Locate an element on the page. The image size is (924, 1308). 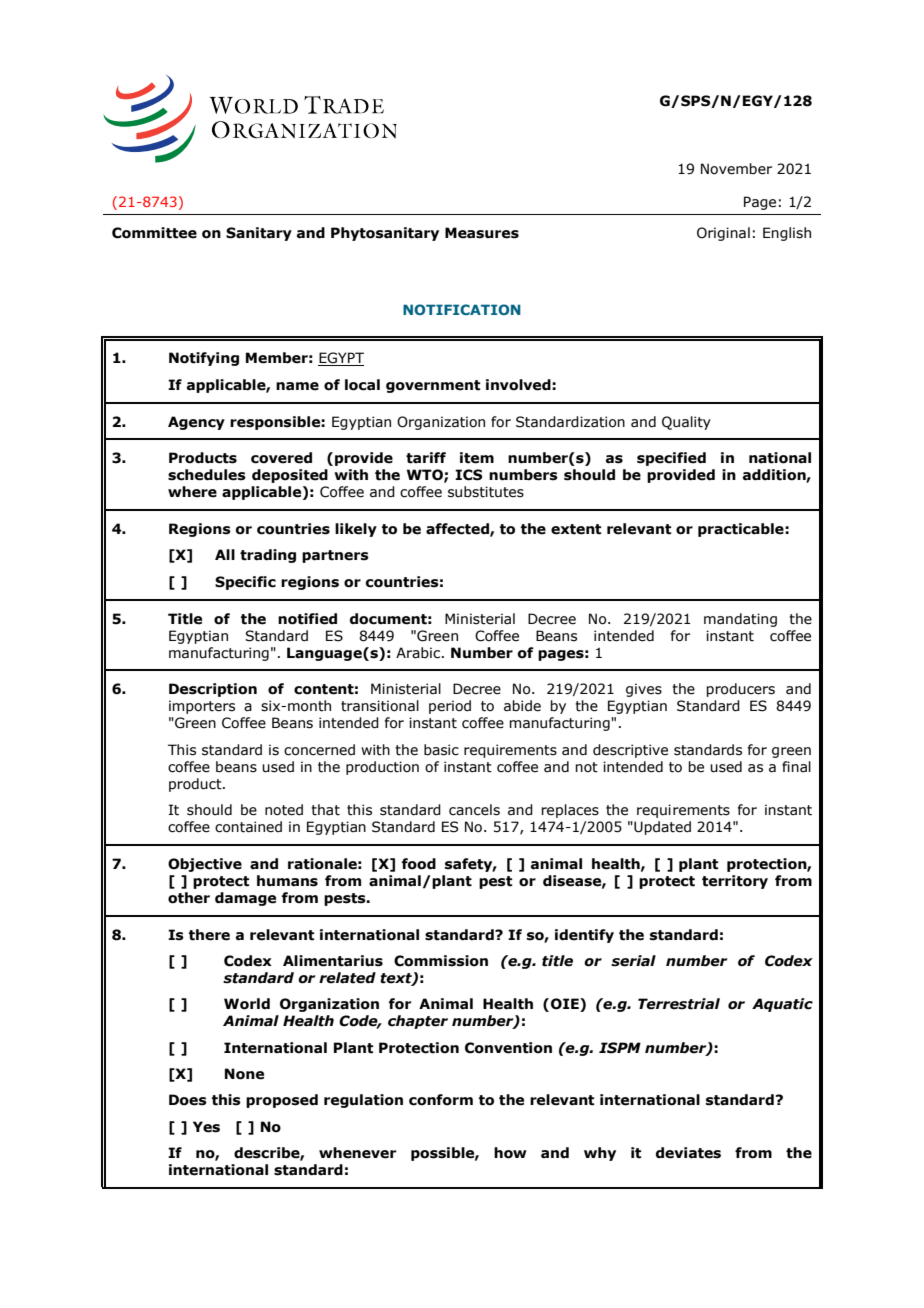
Description is located at coordinates (213, 690).
